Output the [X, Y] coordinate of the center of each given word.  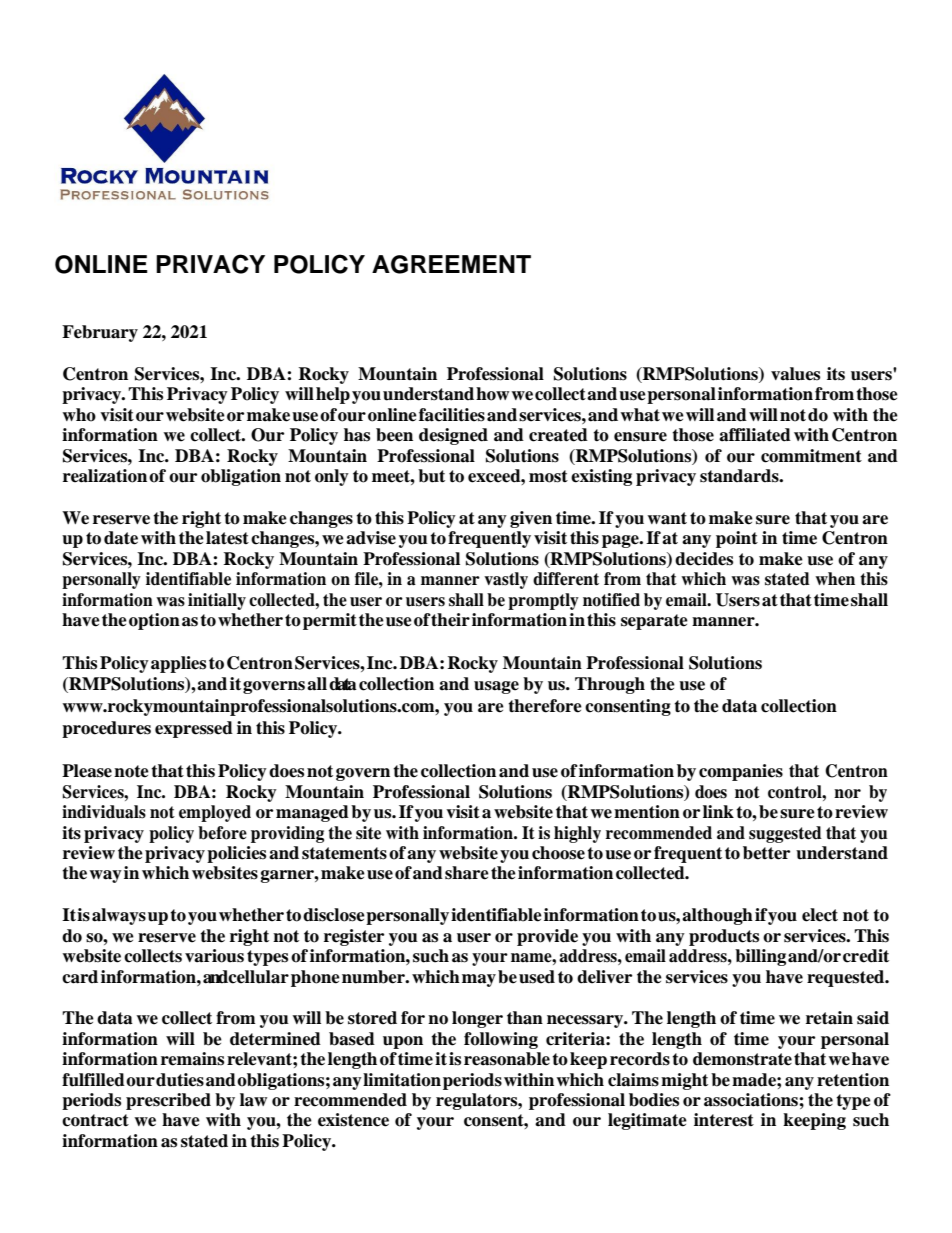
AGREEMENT [451, 264]
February [100, 333]
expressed [194, 729]
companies [741, 772]
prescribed [168, 1101]
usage [496, 687]
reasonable [507, 1059]
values [795, 374]
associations [752, 1100]
